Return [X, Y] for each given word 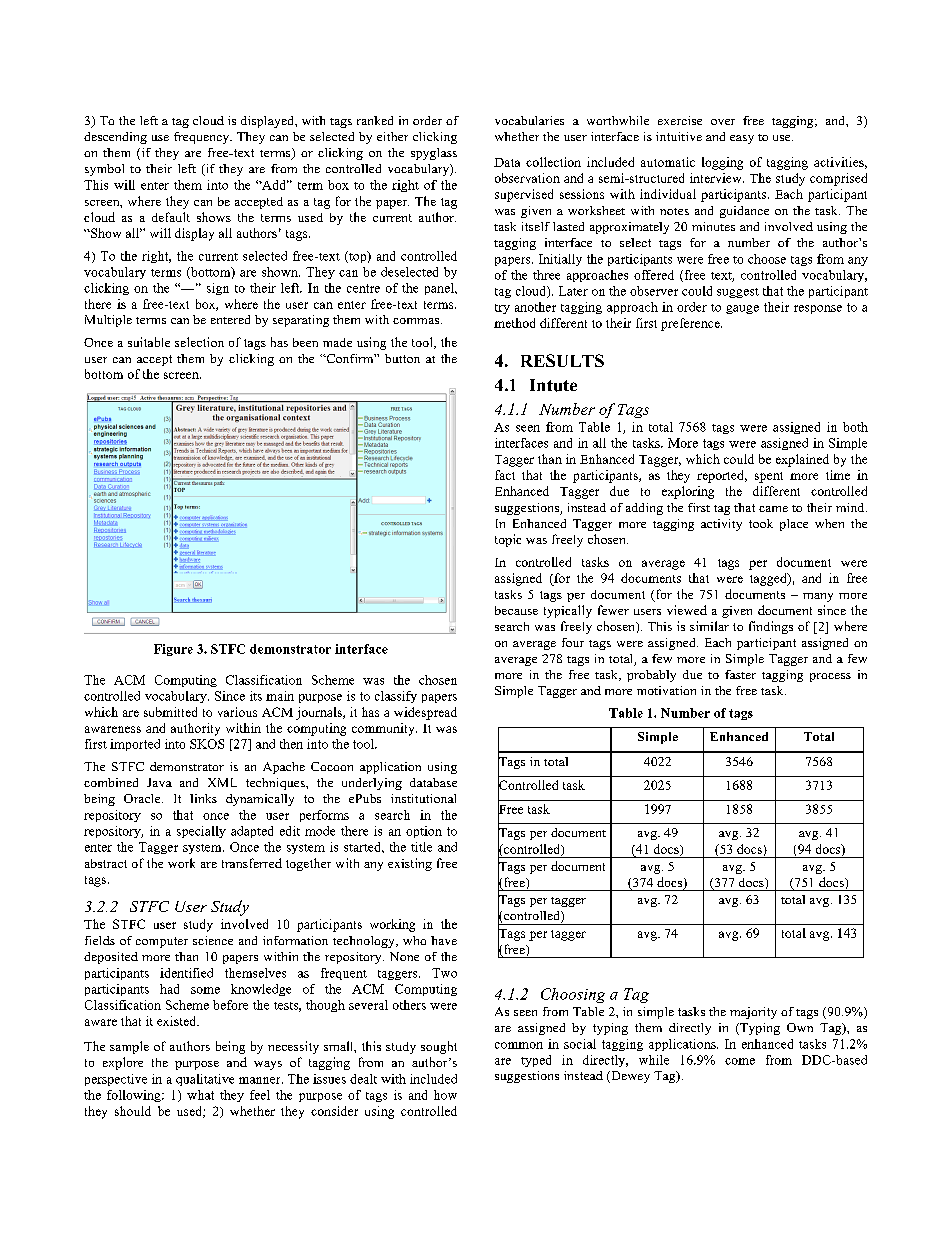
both [855, 427]
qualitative [205, 1080]
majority [753, 1013]
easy [742, 139]
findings [771, 627]
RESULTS [562, 360]
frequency [203, 138]
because [516, 610]
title [421, 847]
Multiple [108, 321]
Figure [173, 650]
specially [201, 832]
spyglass [434, 154]
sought [439, 1047]
